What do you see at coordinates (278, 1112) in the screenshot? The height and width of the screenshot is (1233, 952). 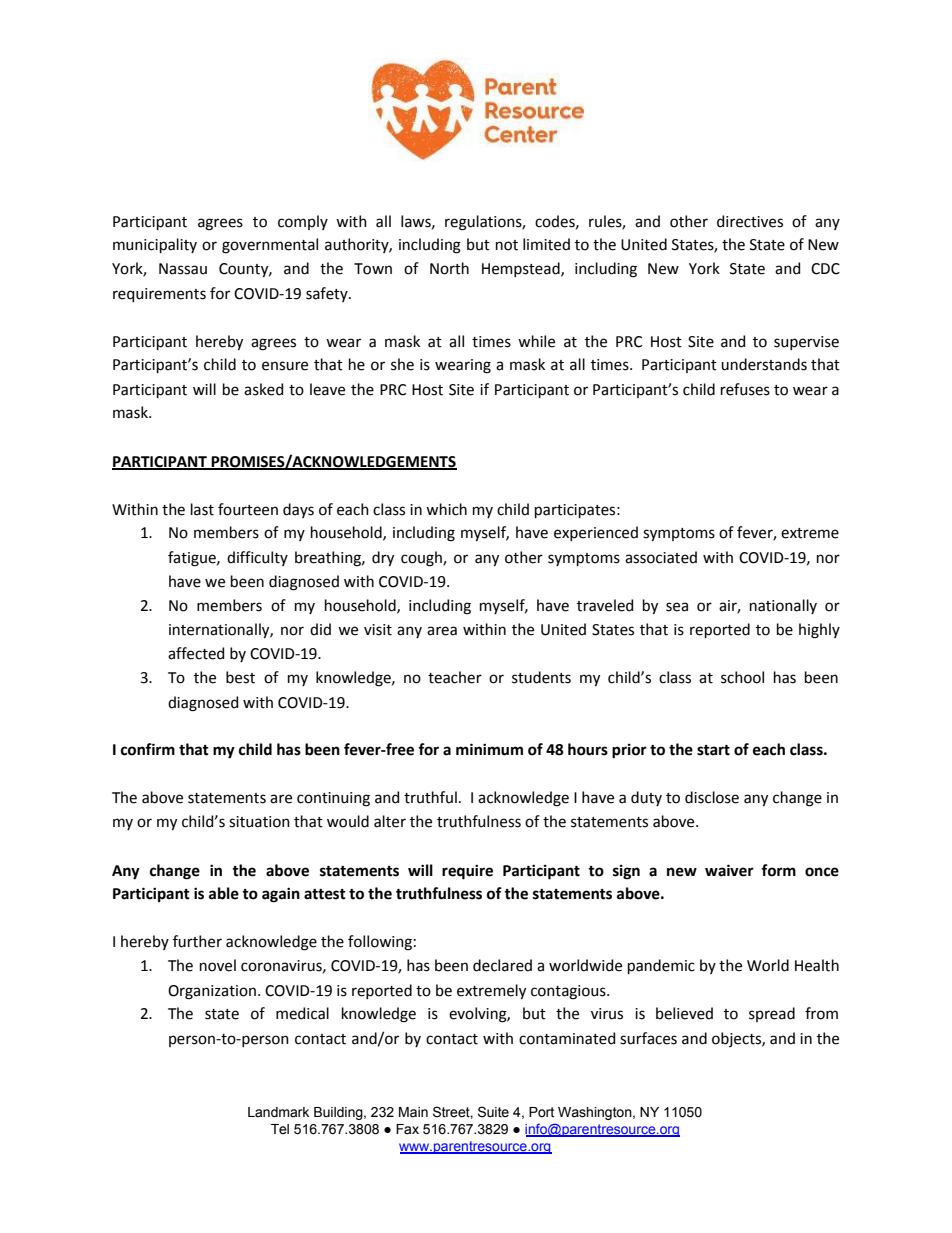 I see `Landmark` at bounding box center [278, 1112].
